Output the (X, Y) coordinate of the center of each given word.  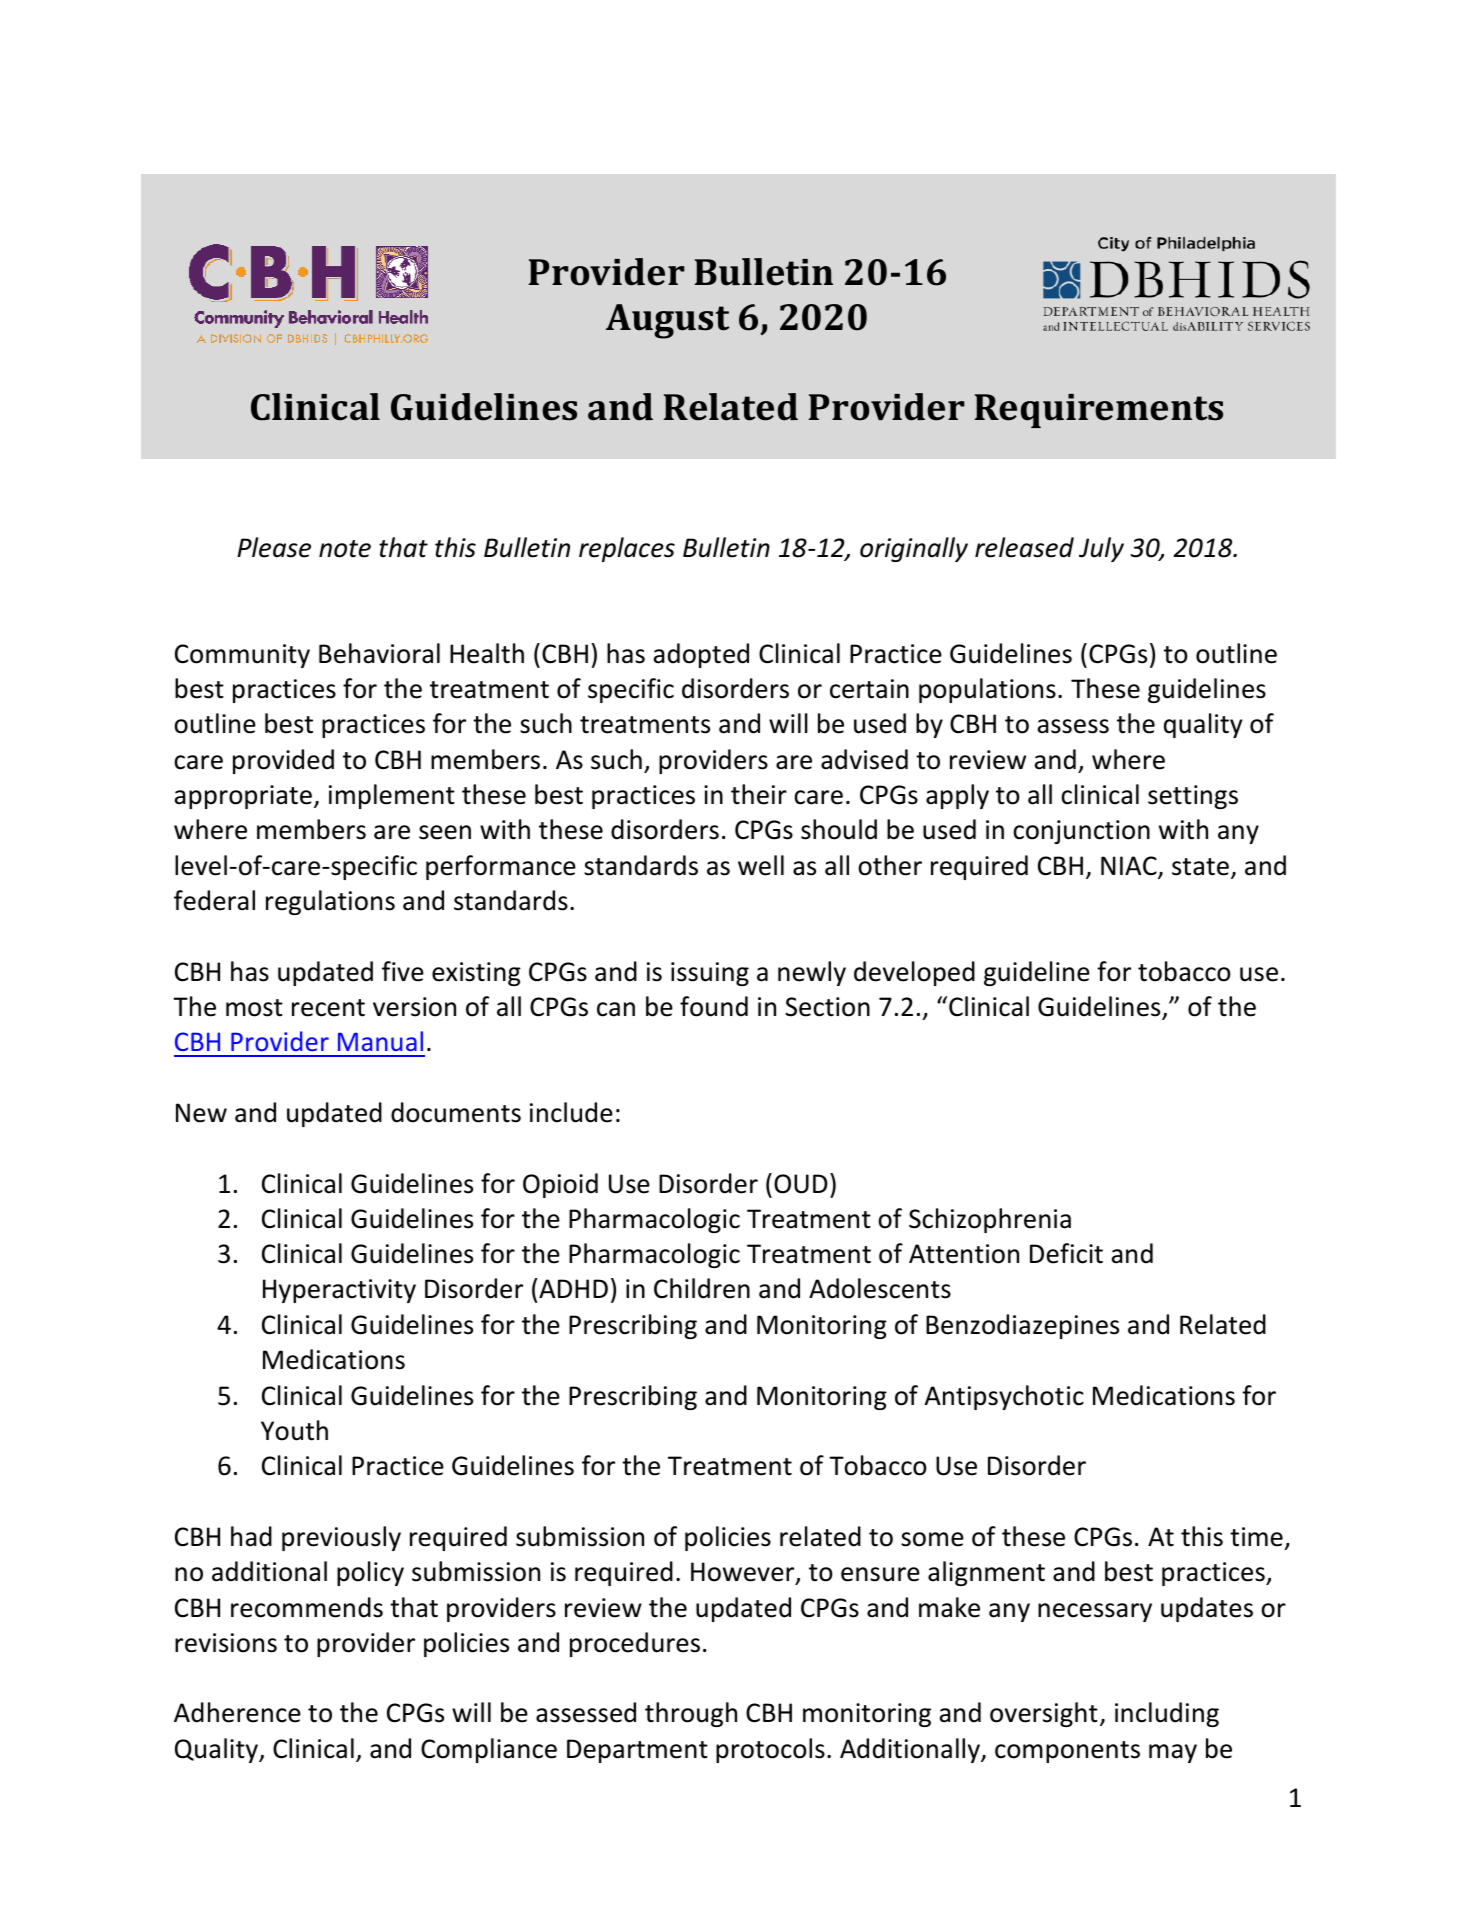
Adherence (237, 1712)
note (345, 549)
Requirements (1099, 411)
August (668, 321)
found (714, 1006)
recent (328, 1008)
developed (914, 973)
